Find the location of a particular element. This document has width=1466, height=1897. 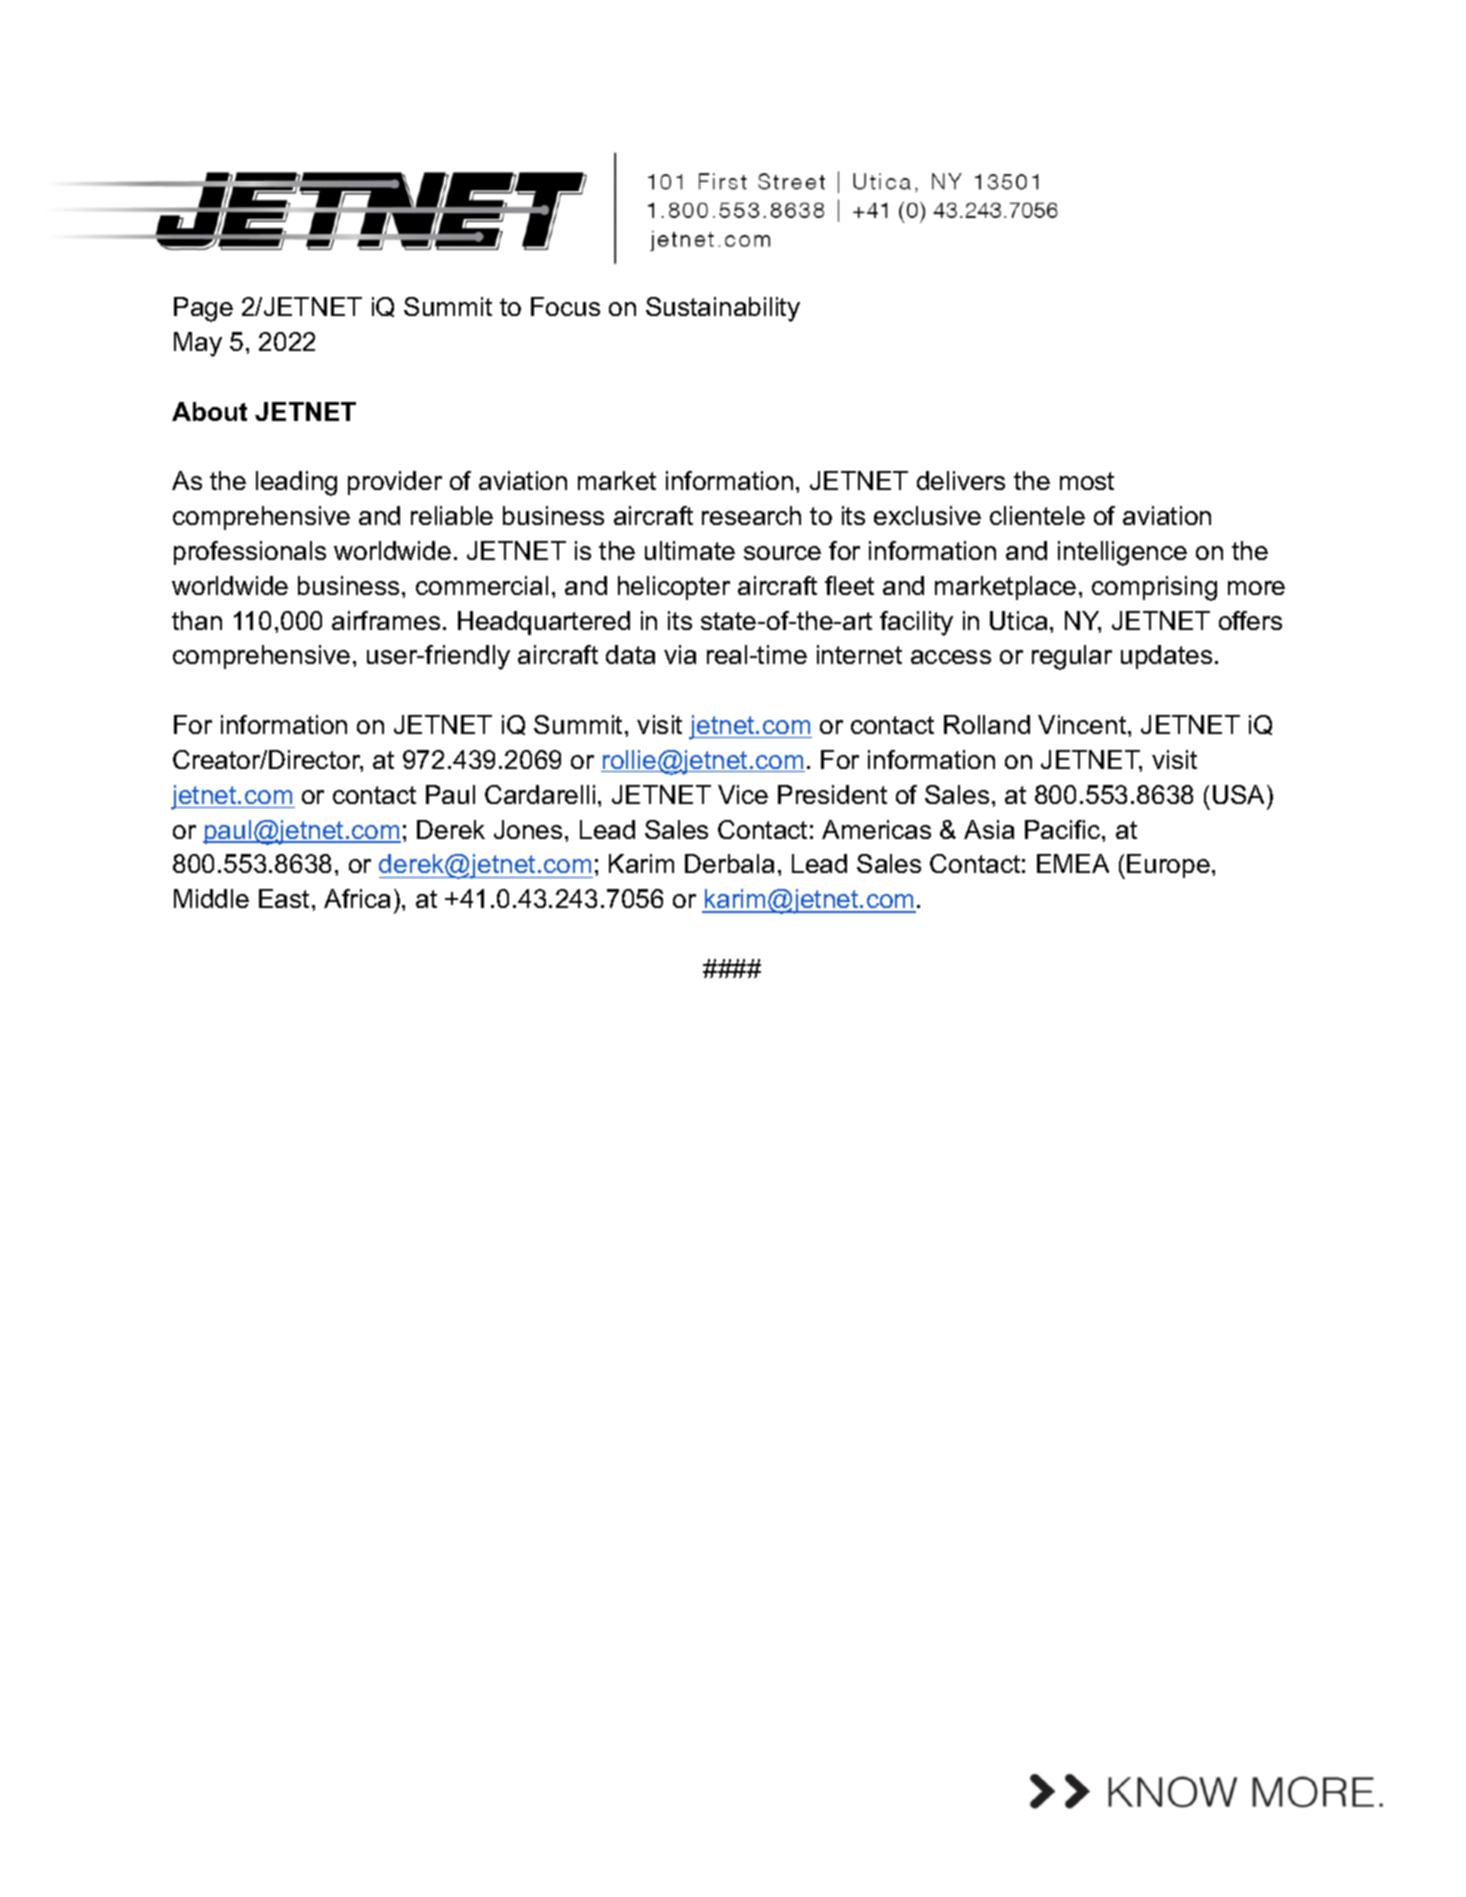

most is located at coordinates (1087, 481).
